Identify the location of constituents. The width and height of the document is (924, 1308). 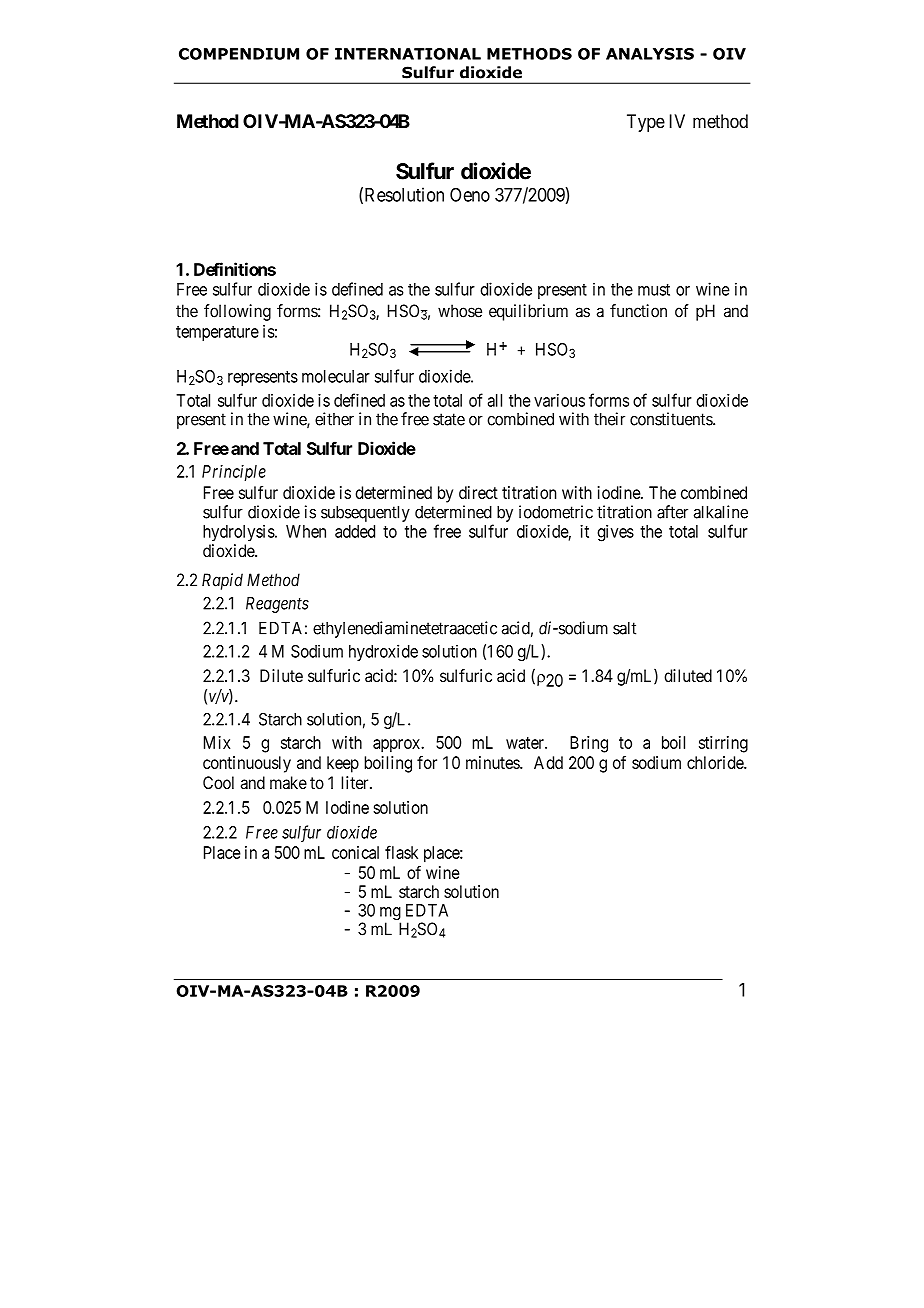
(672, 419).
